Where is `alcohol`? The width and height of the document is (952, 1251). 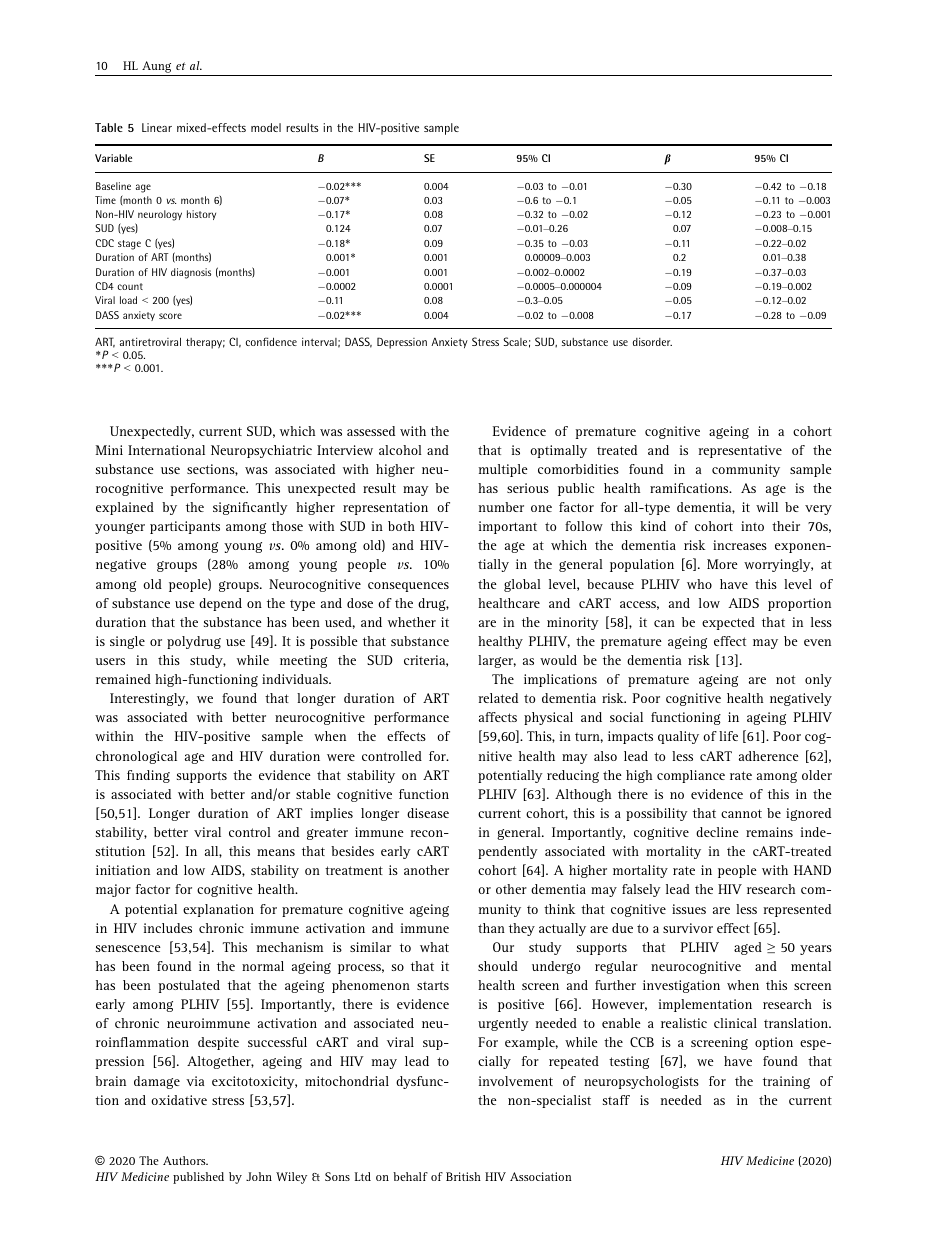 alcohol is located at coordinates (400, 450).
